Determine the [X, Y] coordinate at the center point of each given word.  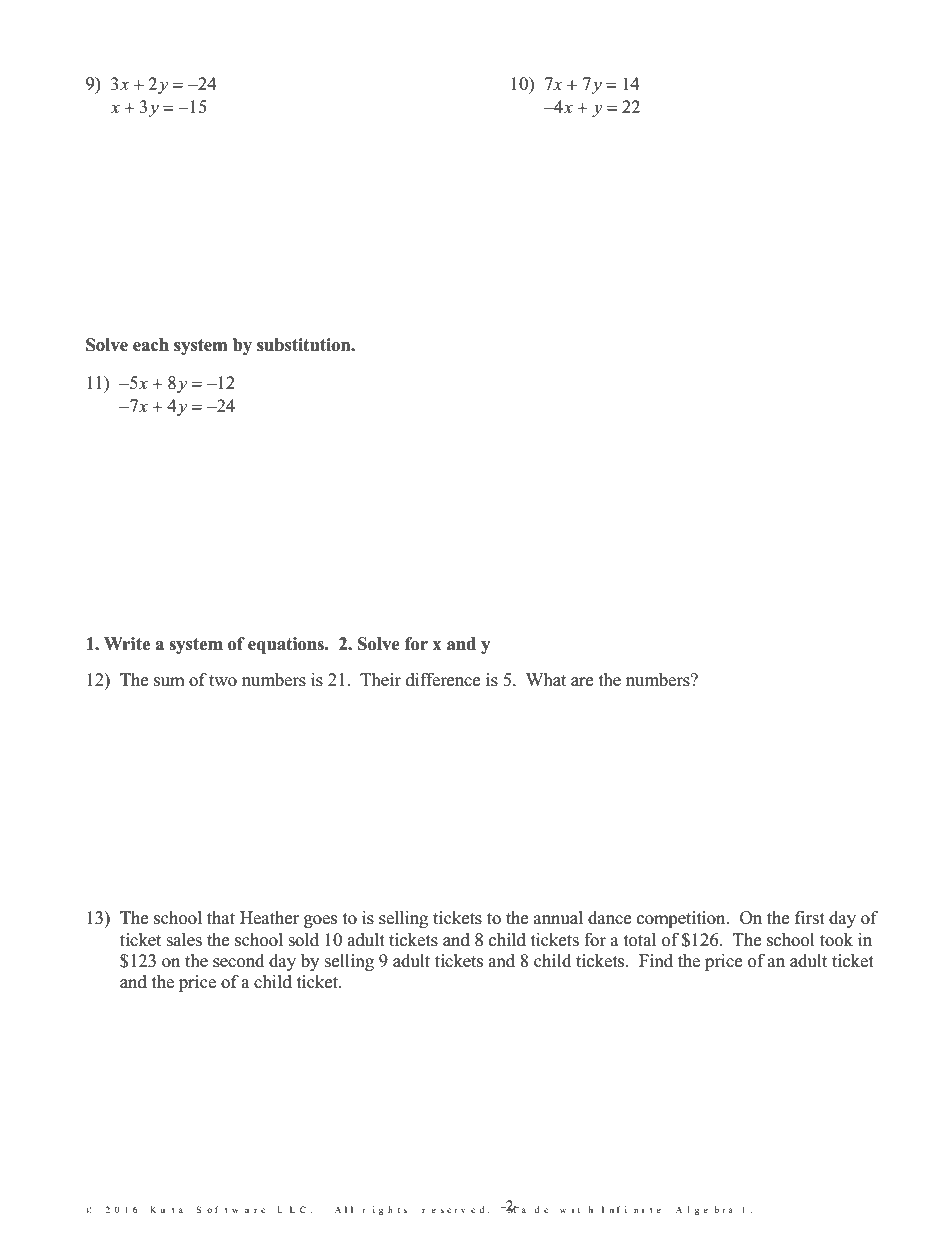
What [546, 679]
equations [287, 645]
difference [443, 680]
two [223, 681]
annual [558, 917]
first [810, 918]
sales [184, 940]
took [836, 940]
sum [169, 682]
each [151, 345]
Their [380, 680]
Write [127, 644]
